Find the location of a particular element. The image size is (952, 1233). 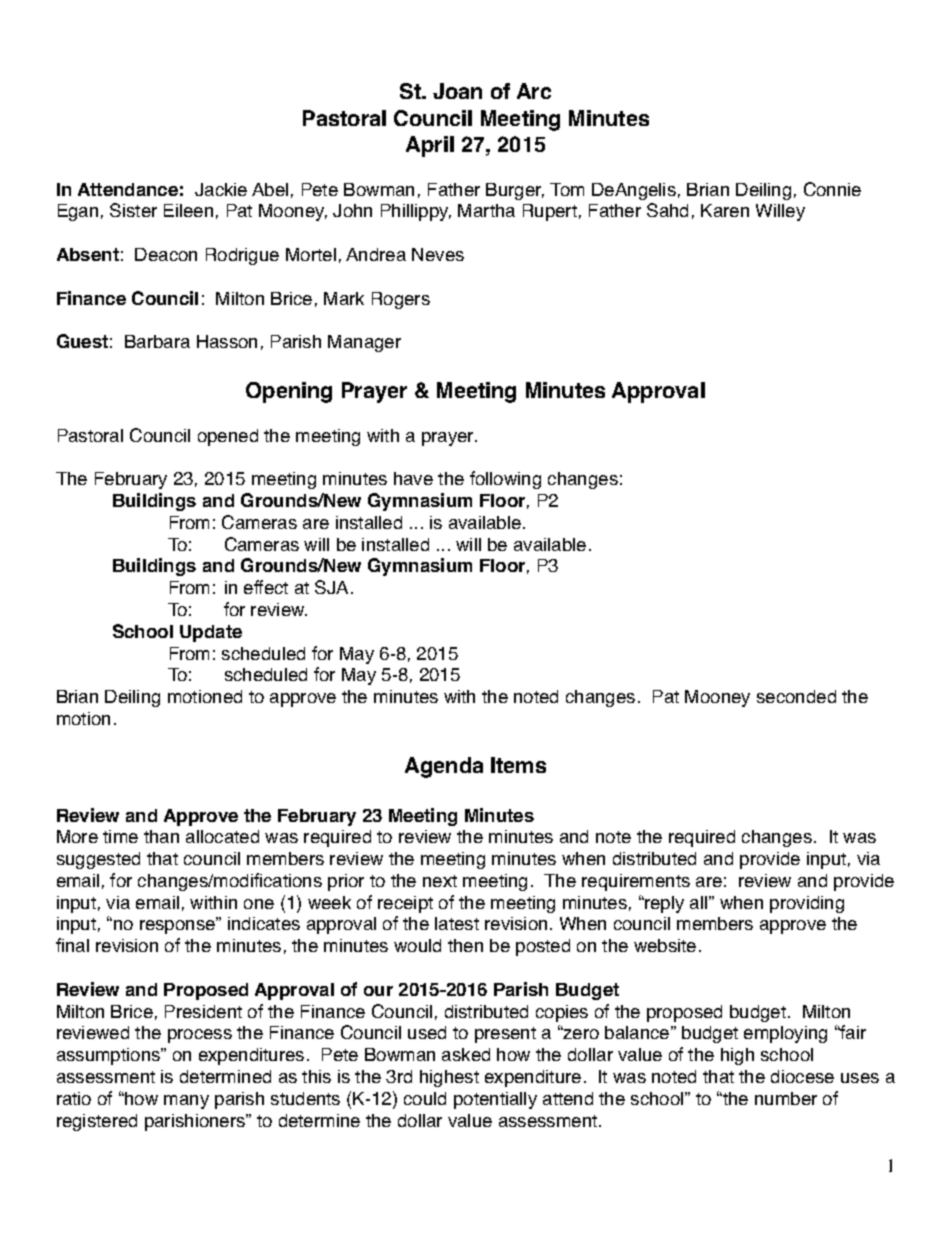

Connie is located at coordinates (832, 189).
